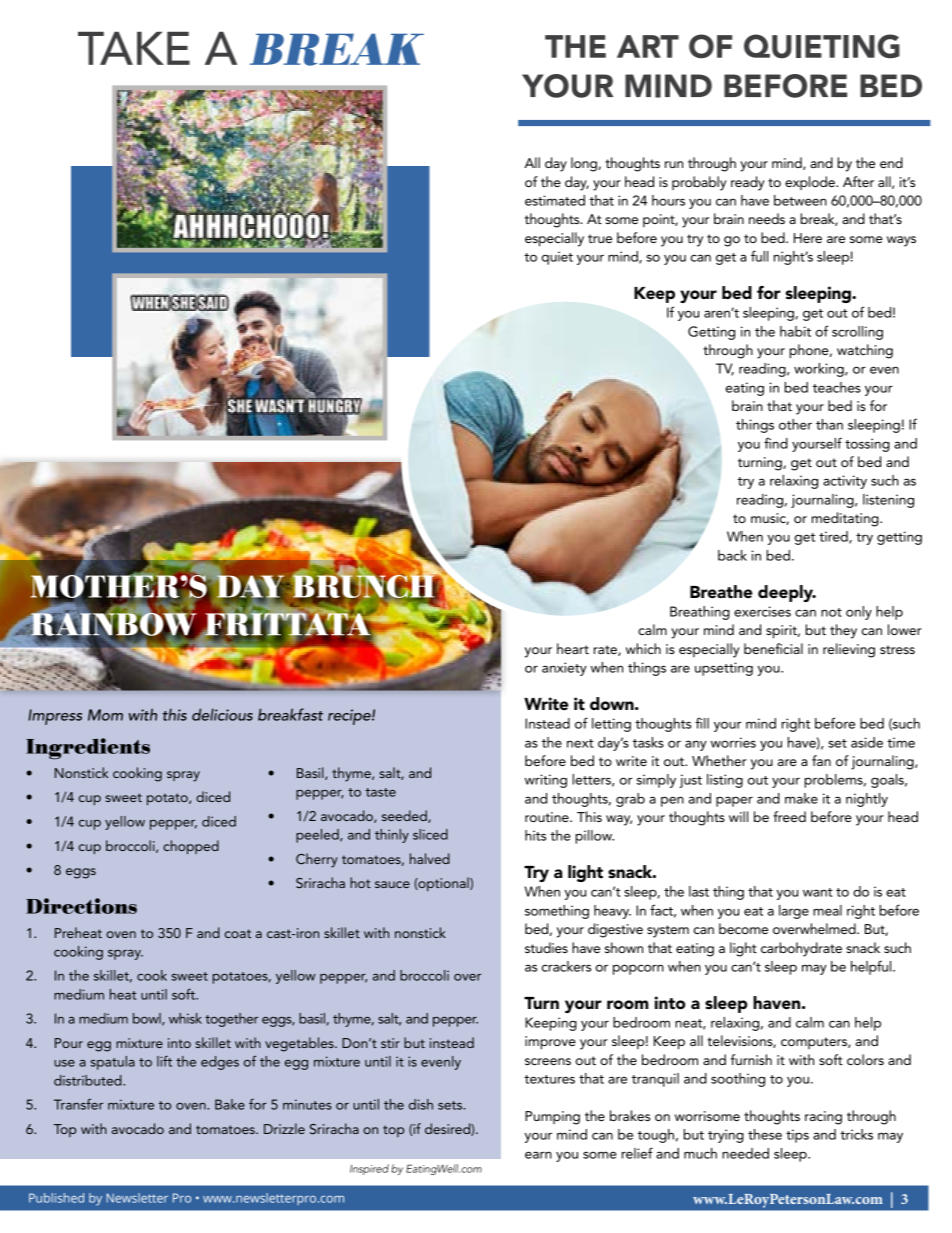  Describe the element at coordinates (105, 715) in the screenshot. I see `Mom` at that location.
